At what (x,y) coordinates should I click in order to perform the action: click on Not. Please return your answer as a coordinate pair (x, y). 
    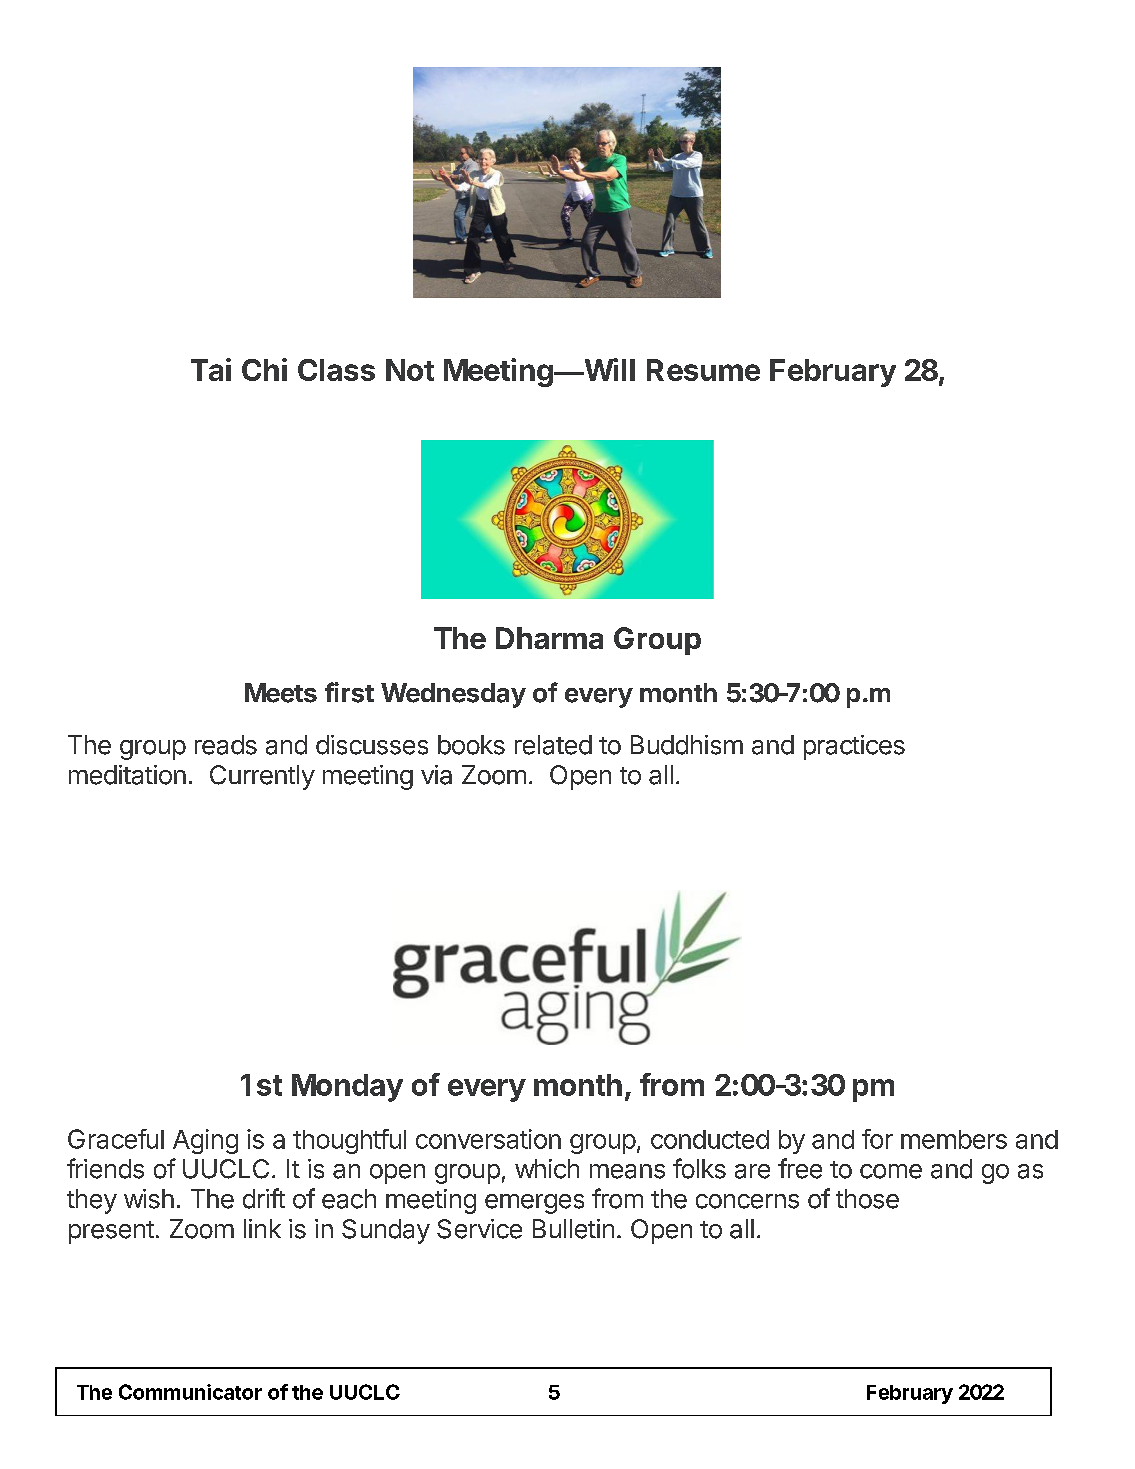
    Looking at the image, I should click on (410, 370).
